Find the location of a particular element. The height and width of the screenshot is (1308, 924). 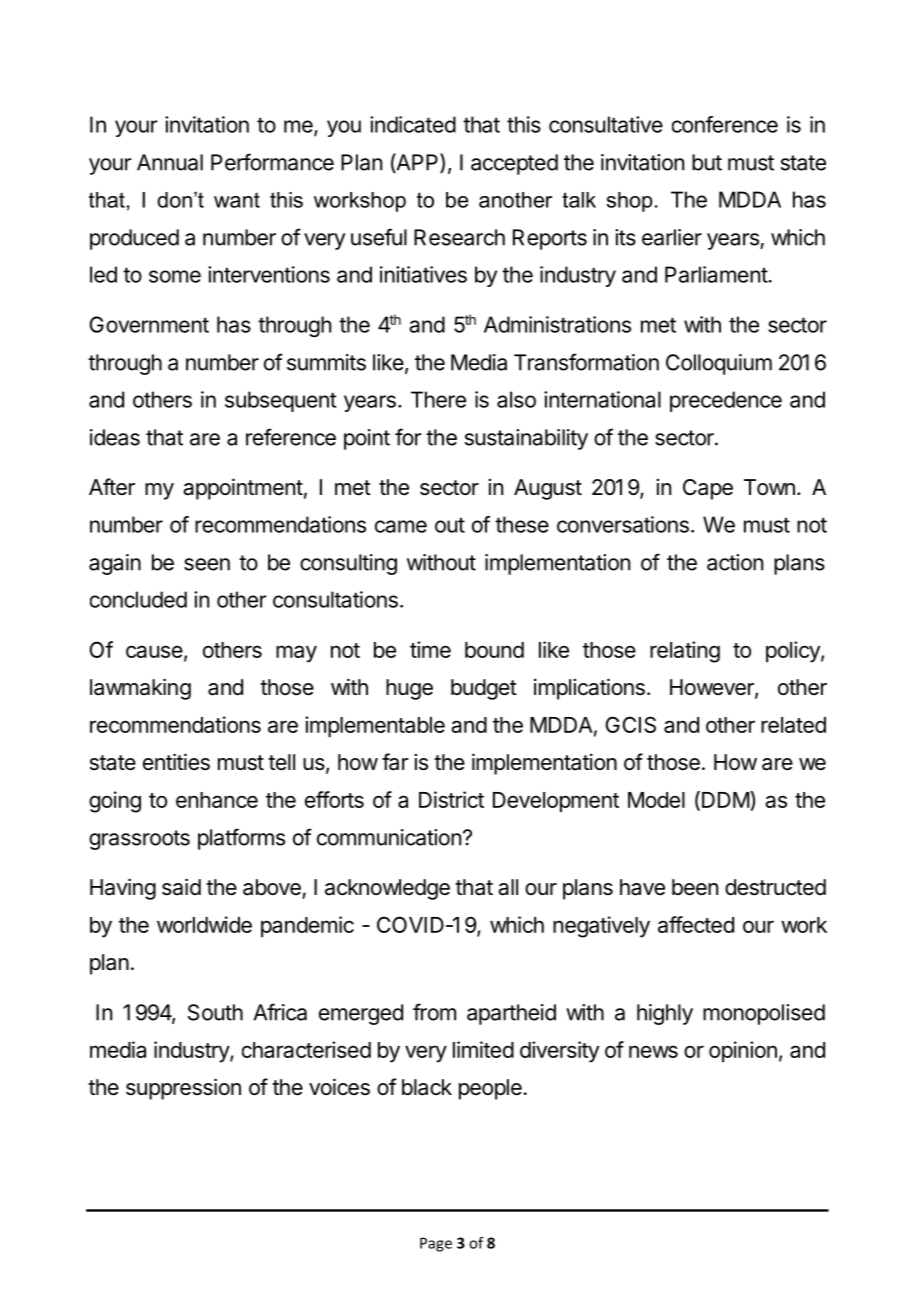

suppression is located at coordinates (183, 1089).
